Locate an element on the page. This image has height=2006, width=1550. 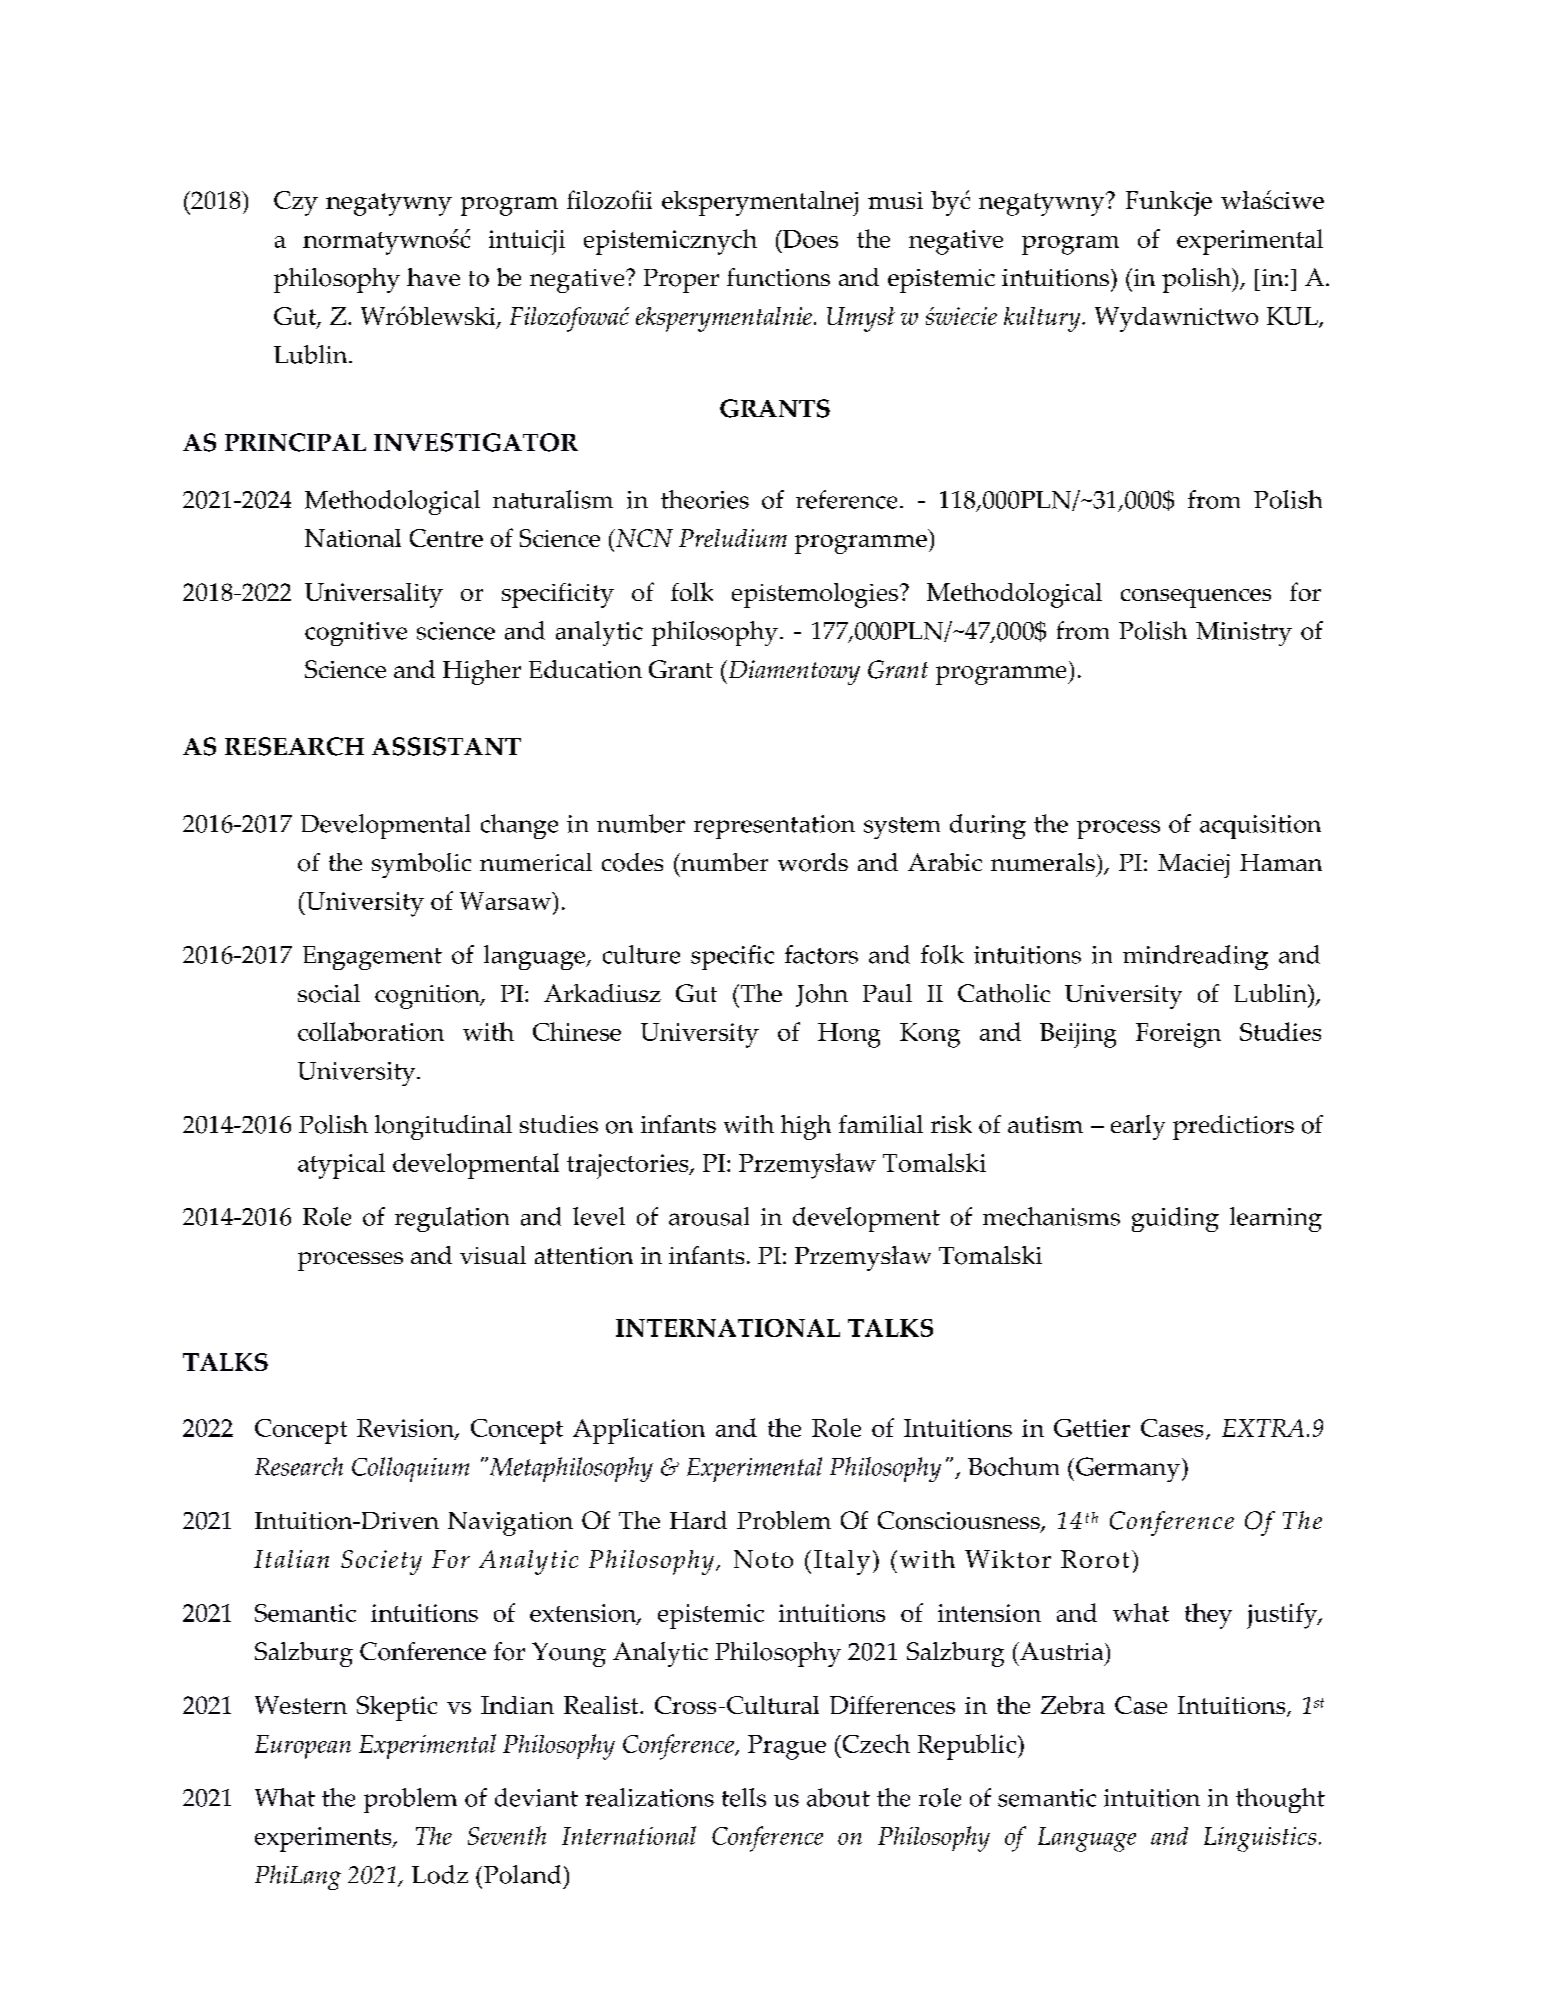
tells is located at coordinates (744, 1797).
